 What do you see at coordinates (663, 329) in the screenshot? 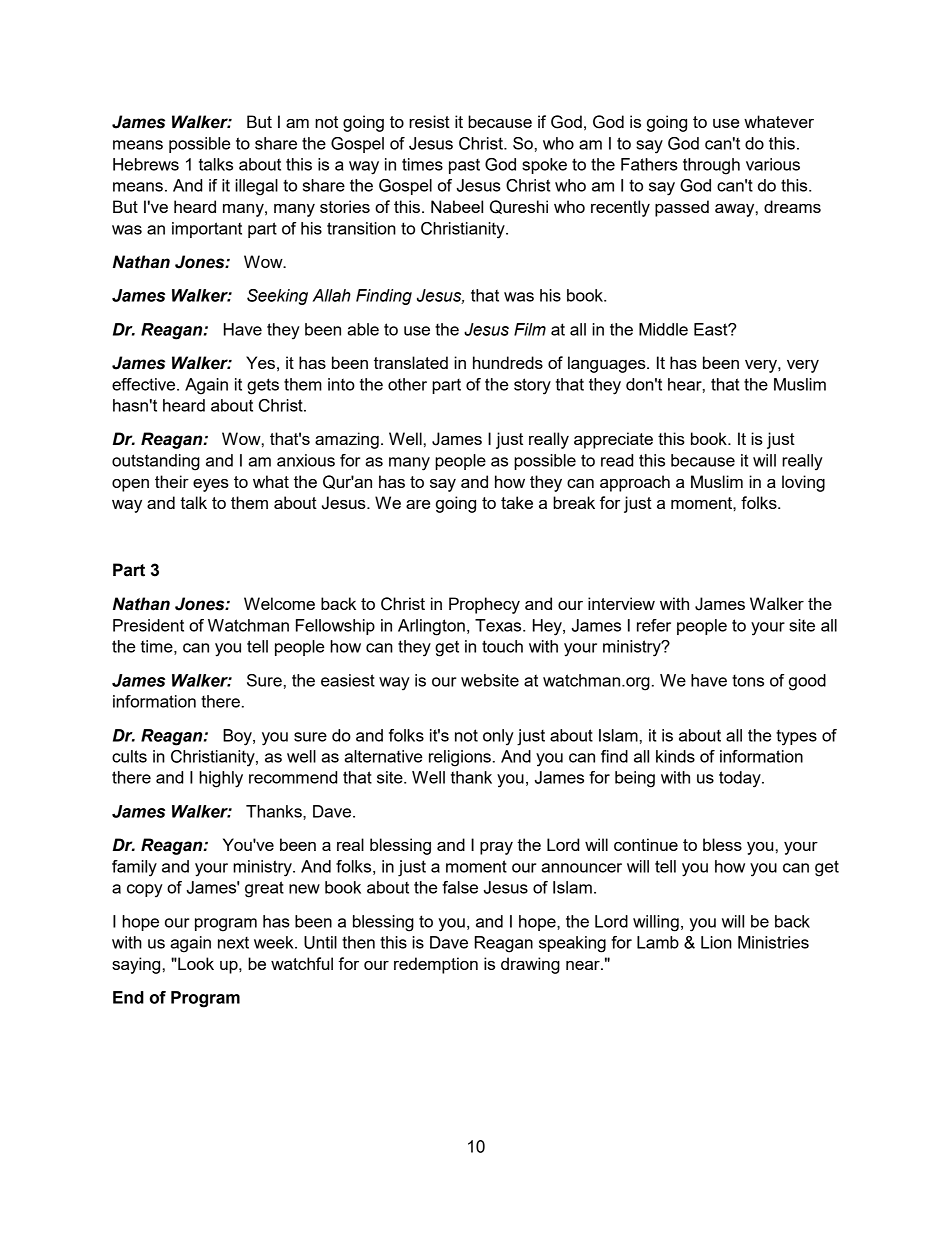
I see `Middle` at bounding box center [663, 329].
